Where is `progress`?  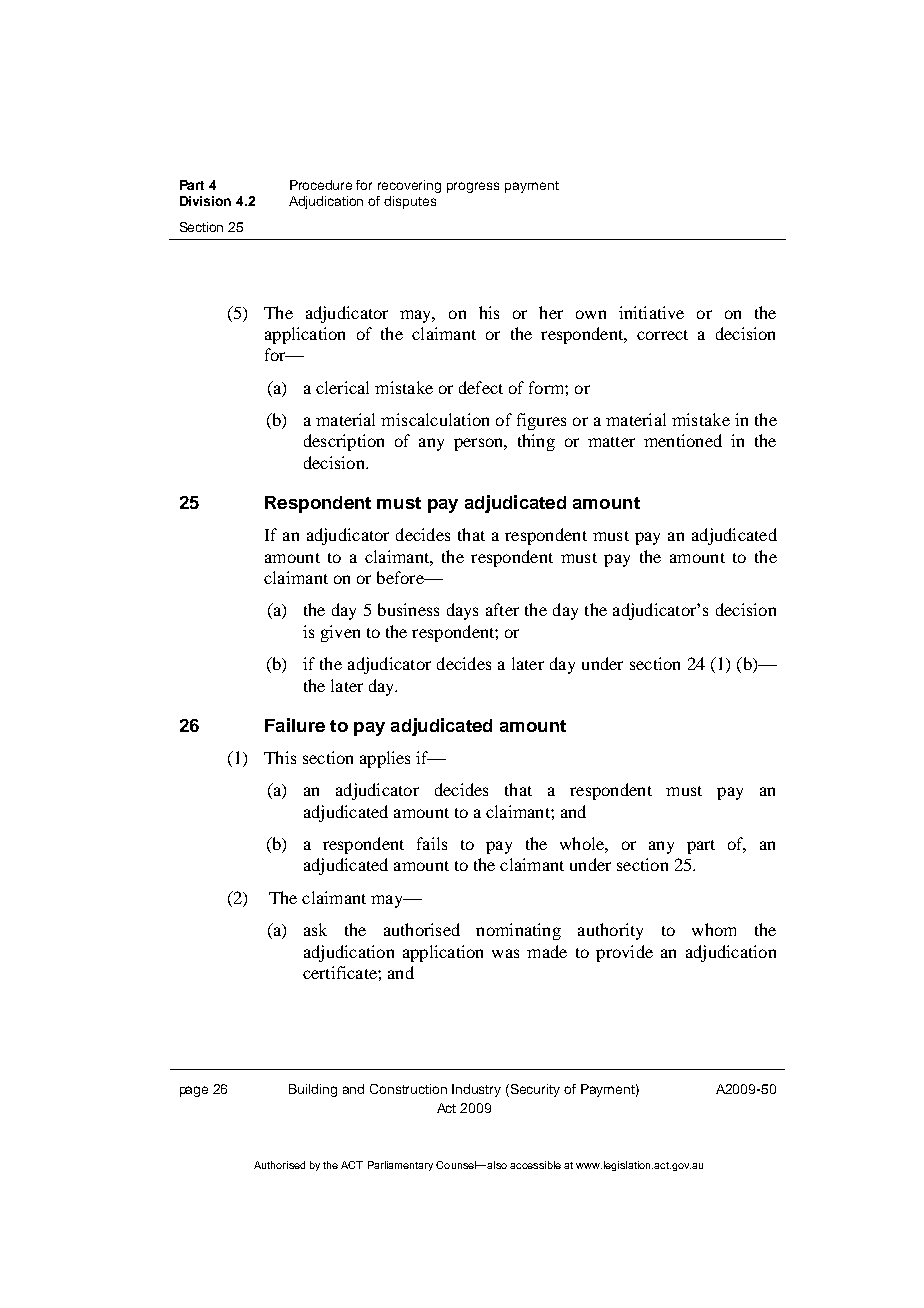 progress is located at coordinates (473, 187).
